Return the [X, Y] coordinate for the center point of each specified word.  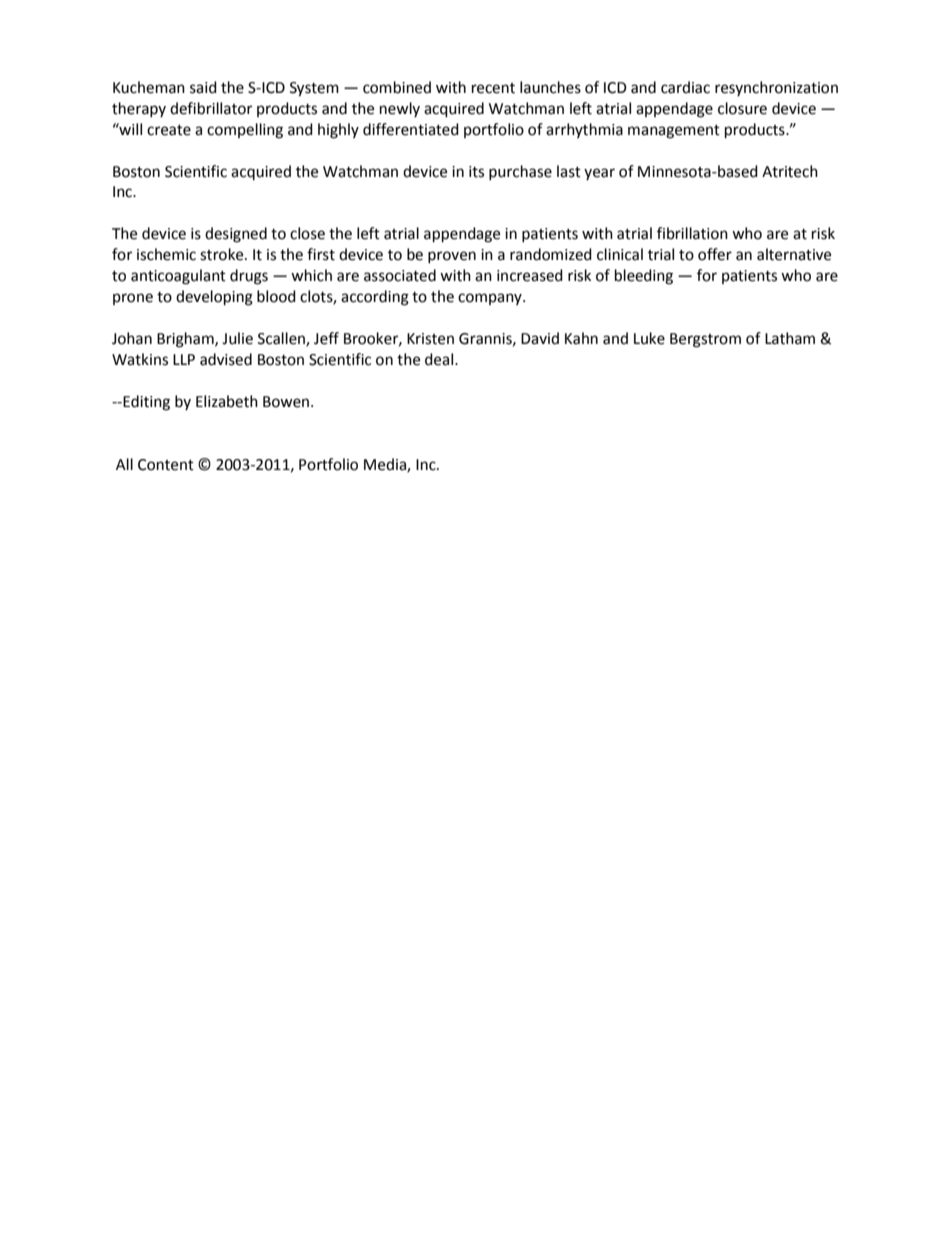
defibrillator [211, 108]
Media [386, 465]
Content [166, 465]
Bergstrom [705, 340]
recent [493, 88]
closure [742, 108]
